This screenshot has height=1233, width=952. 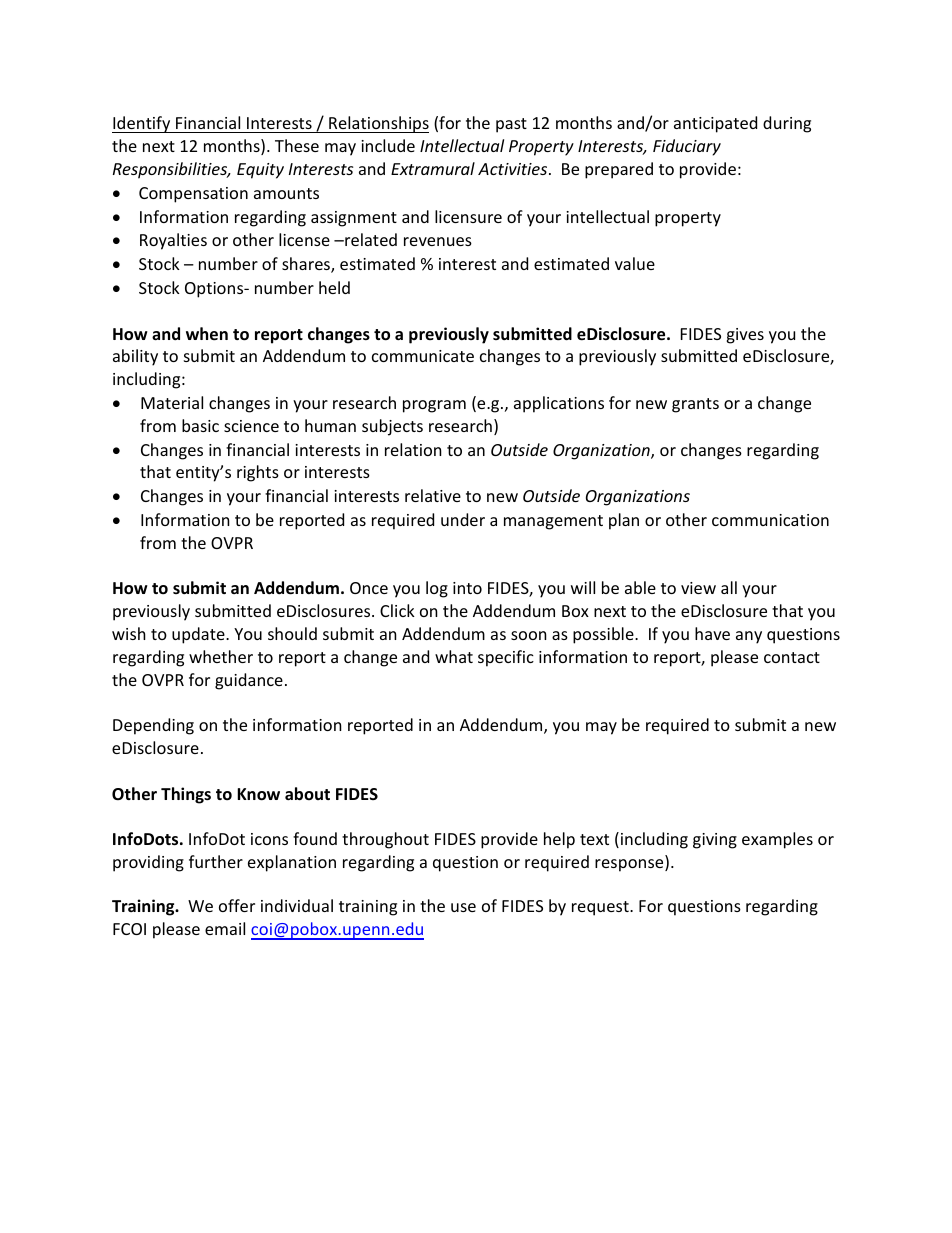 I want to click on Fiduciary, so click(x=687, y=147).
